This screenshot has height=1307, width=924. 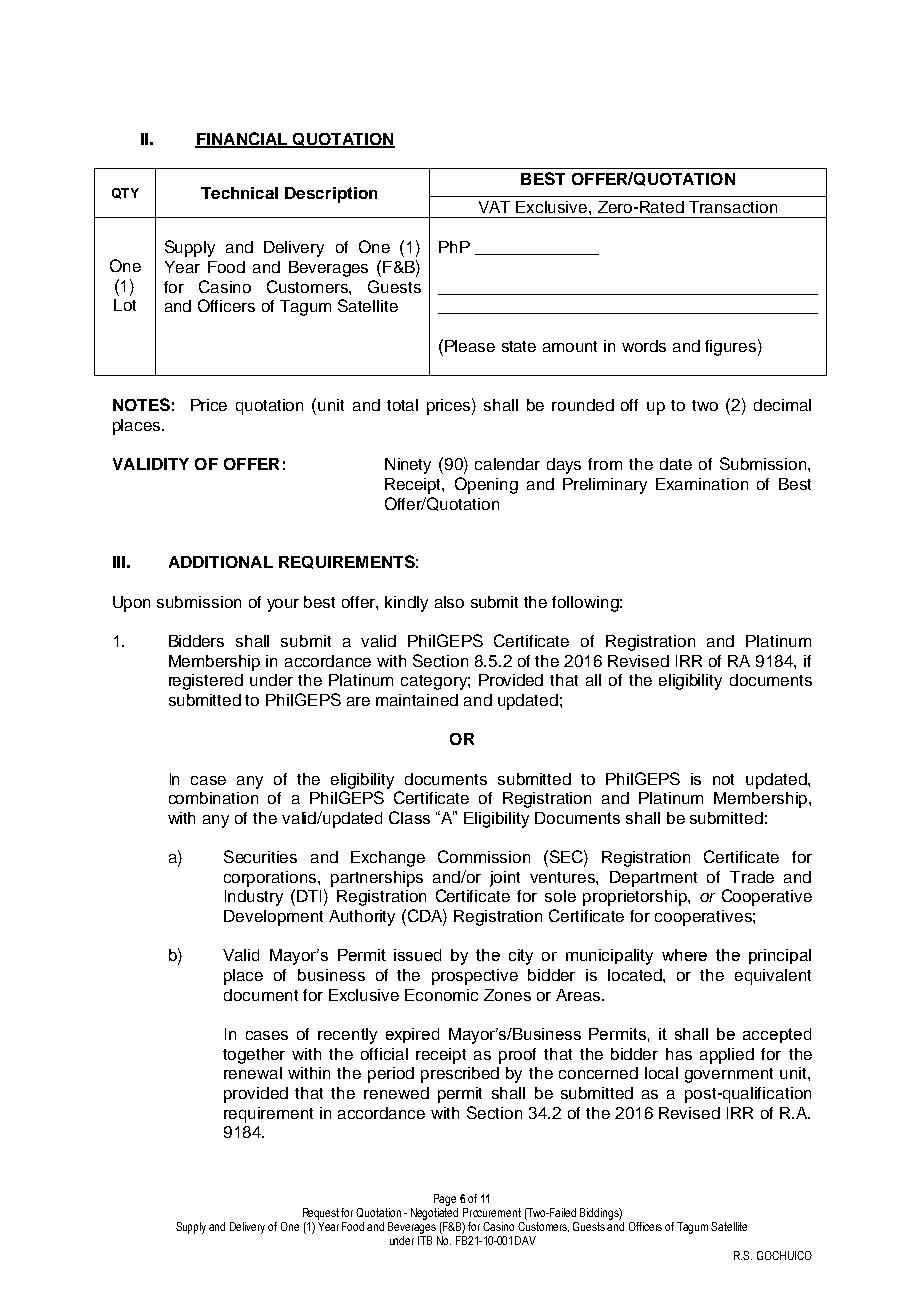 What do you see at coordinates (417, 955) in the screenshot?
I see `issued` at bounding box center [417, 955].
